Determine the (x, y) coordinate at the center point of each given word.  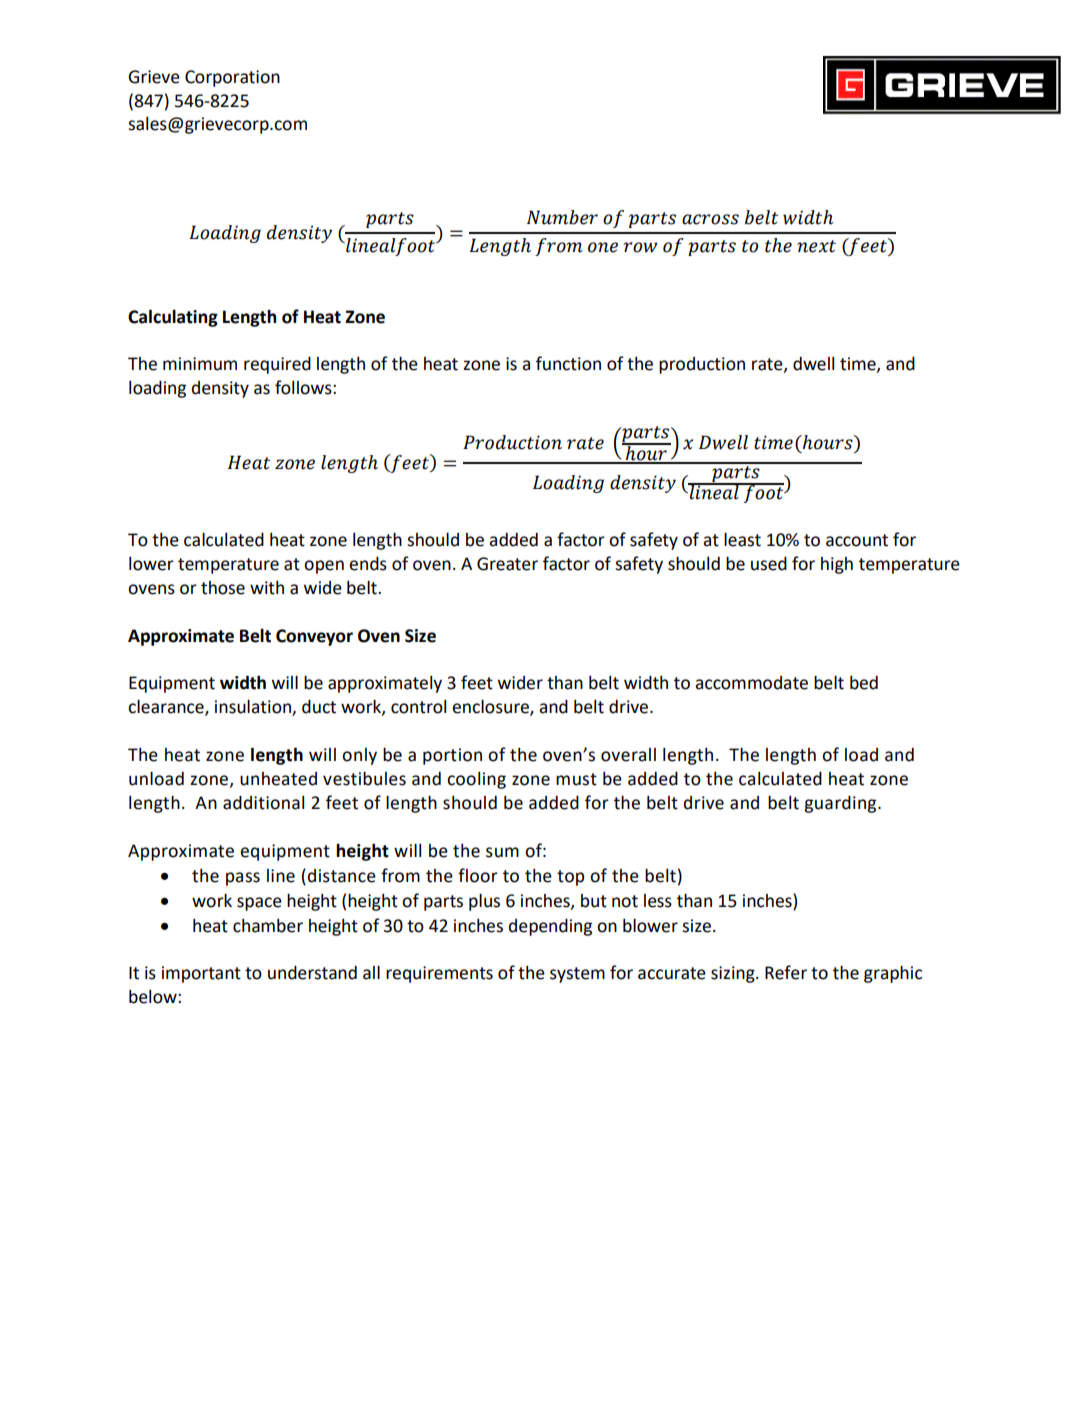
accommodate (751, 683)
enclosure (491, 708)
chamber (268, 926)
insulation (254, 708)
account (857, 540)
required (277, 365)
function (568, 363)
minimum (200, 364)
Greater (507, 564)
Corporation (232, 78)
